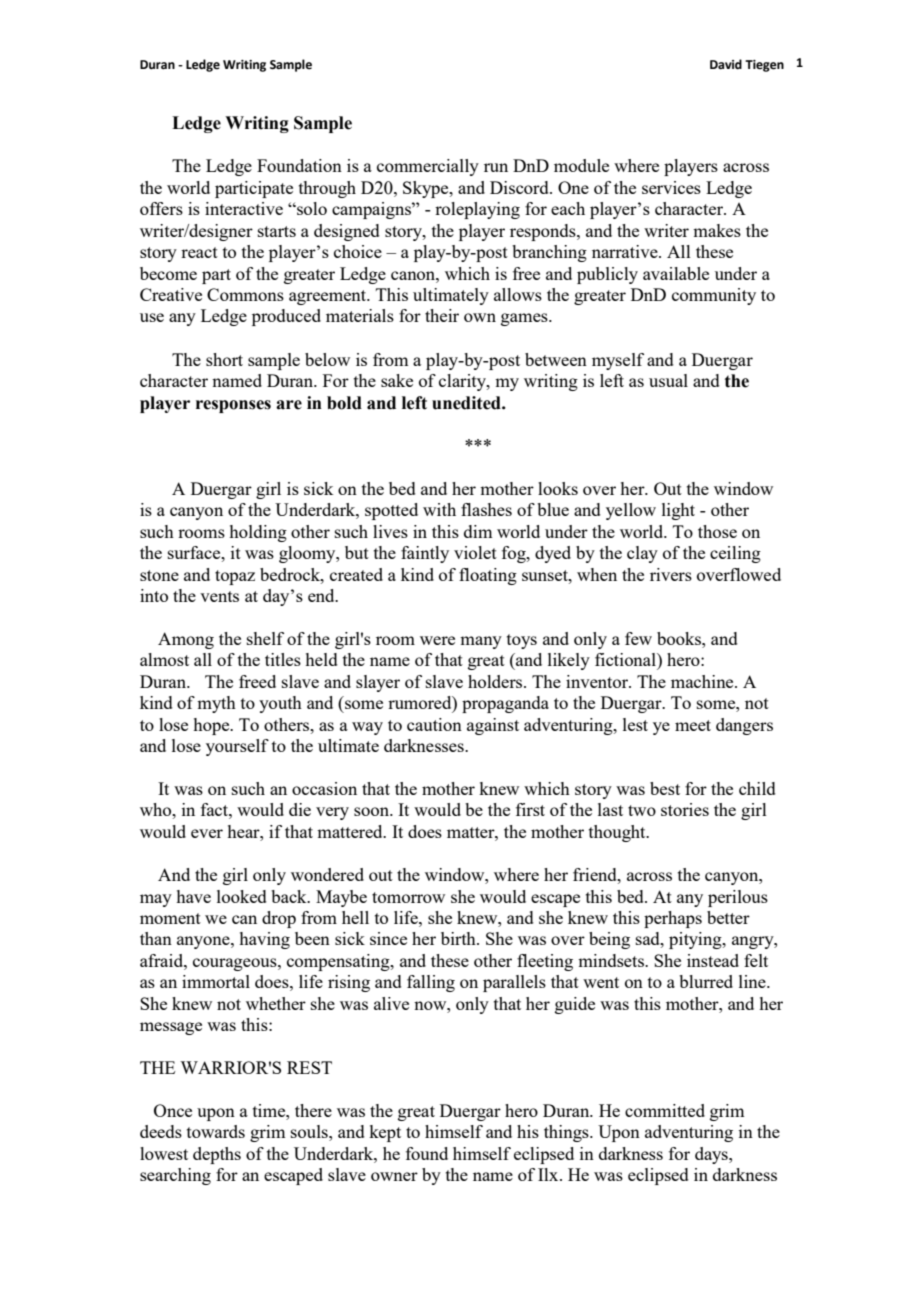 This screenshot has height=1308, width=924. Describe the element at coordinates (696, 940) in the screenshot. I see `pitying` at that location.
